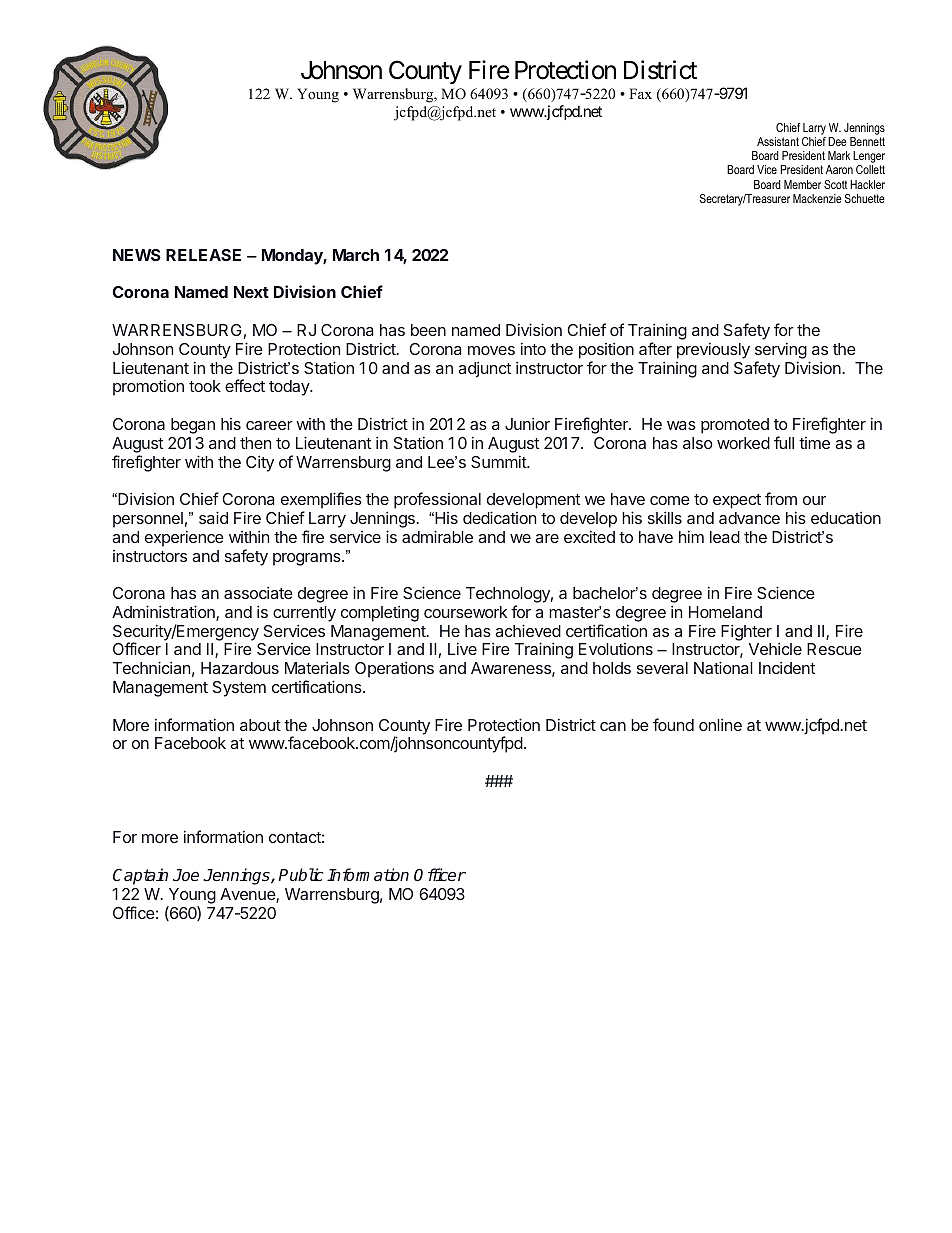 This document has height=1233, width=952. Describe the element at coordinates (300, 874) in the document. I see `Public` at that location.
